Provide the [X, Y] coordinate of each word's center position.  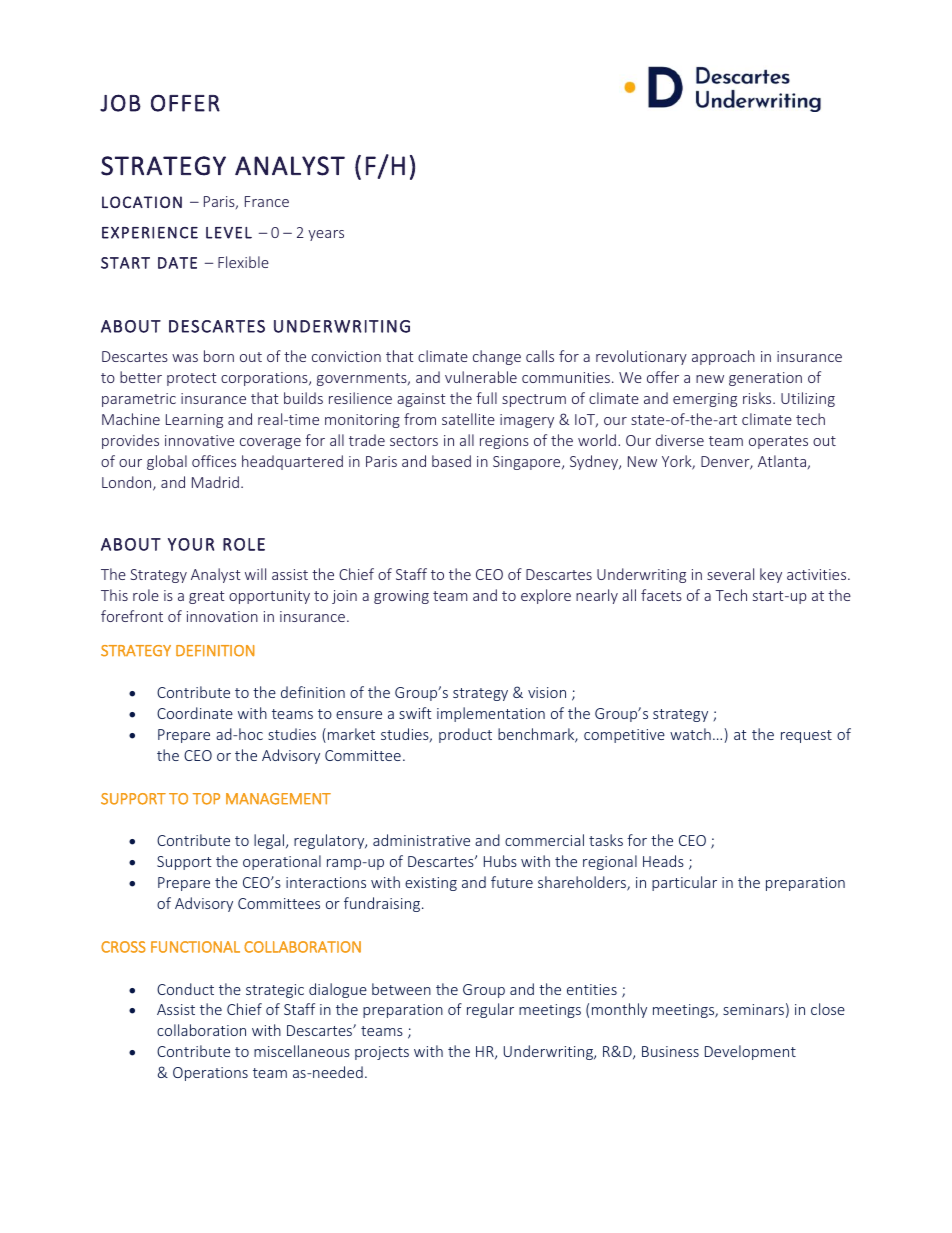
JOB [120, 103]
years [326, 235]
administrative [421, 840]
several [730, 574]
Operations [210, 1074]
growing [401, 597]
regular [490, 1010]
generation [765, 379]
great [207, 597]
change [497, 357]
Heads [663, 861]
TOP [206, 799]
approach [723, 357]
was [185, 358]
